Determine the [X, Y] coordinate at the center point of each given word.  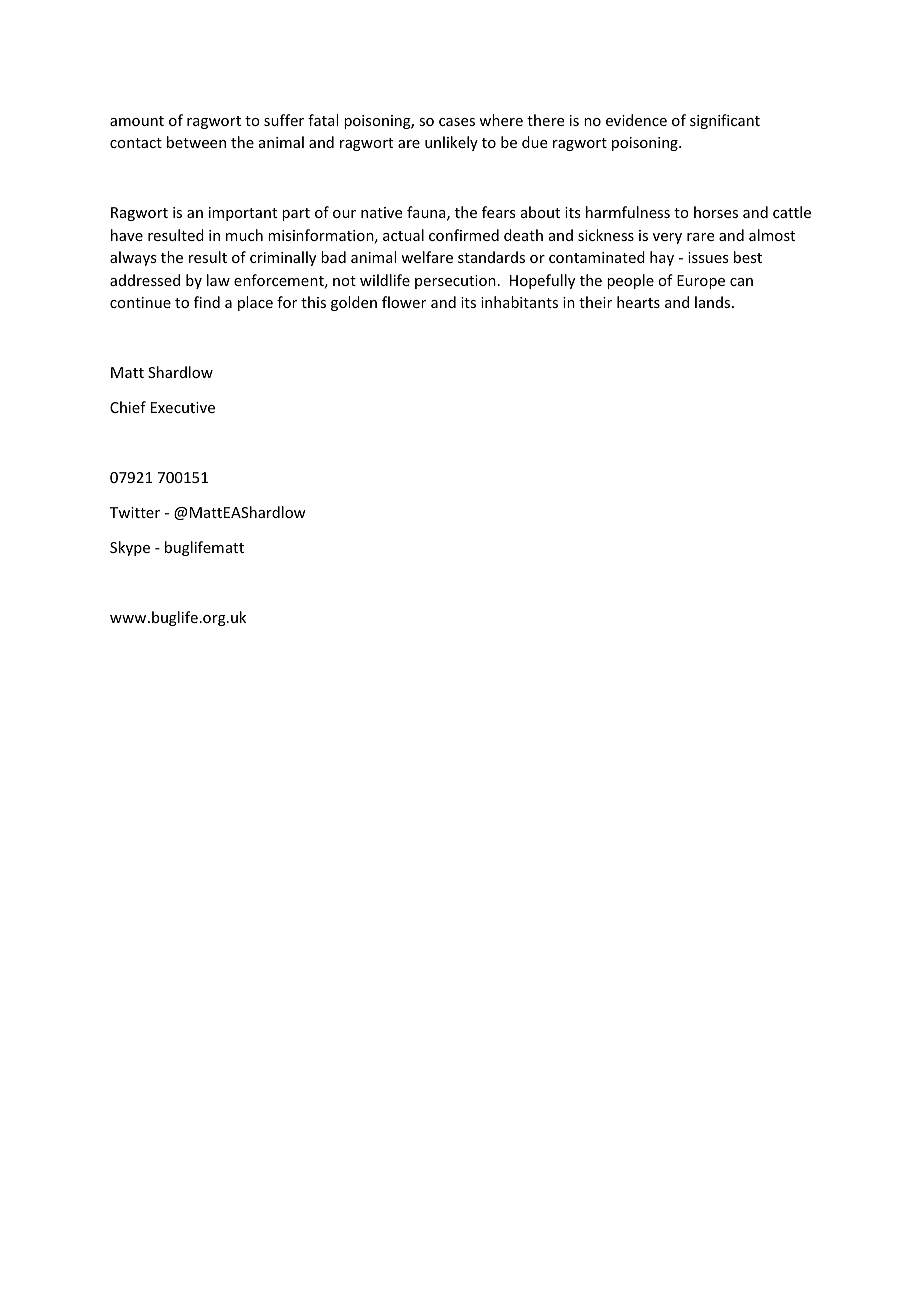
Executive [183, 407]
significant [725, 121]
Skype [130, 548]
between [196, 142]
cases [457, 122]
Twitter [135, 512]
